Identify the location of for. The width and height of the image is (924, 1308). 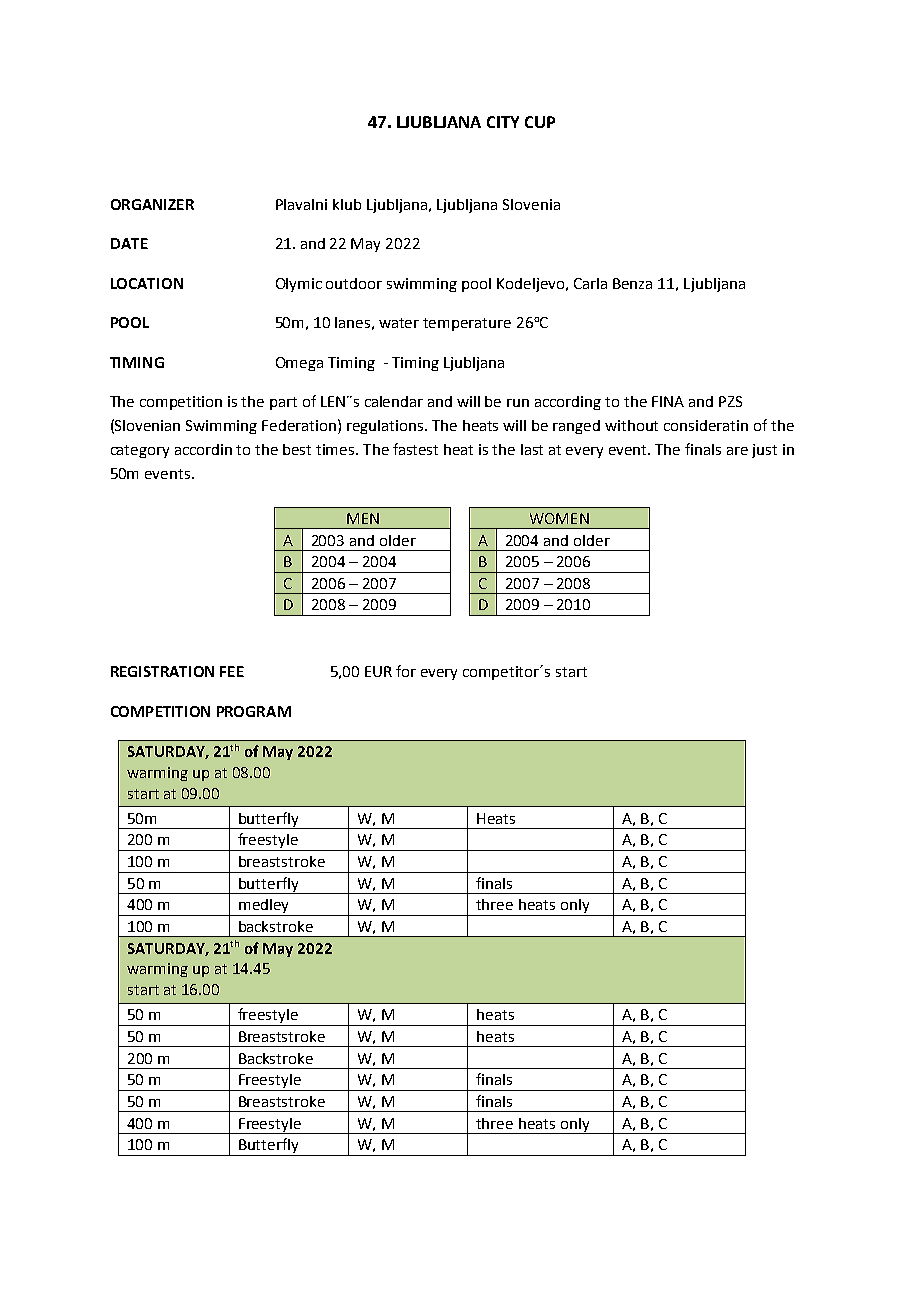
(406, 671).
